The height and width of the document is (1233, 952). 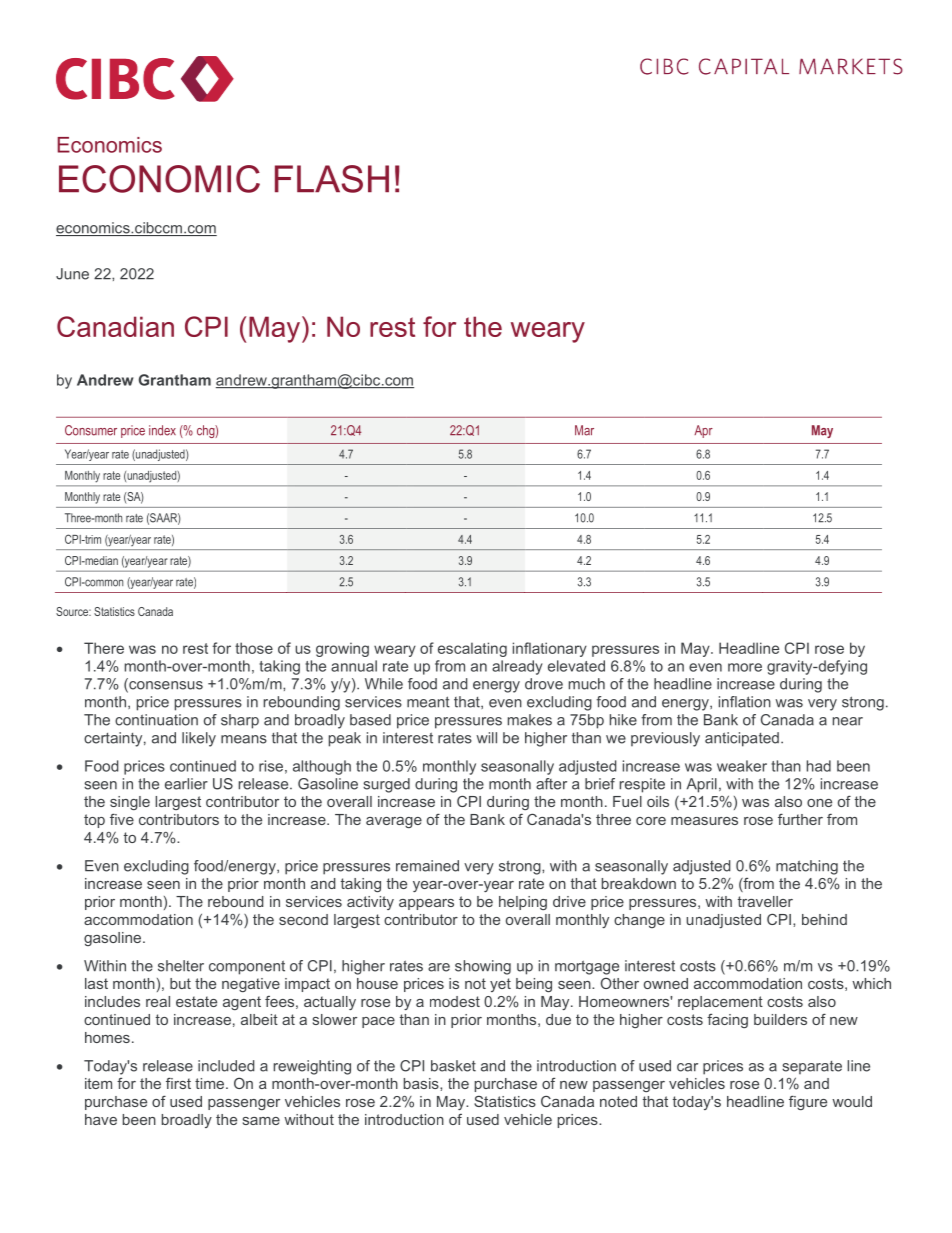 I want to click on first, so click(x=178, y=1083).
